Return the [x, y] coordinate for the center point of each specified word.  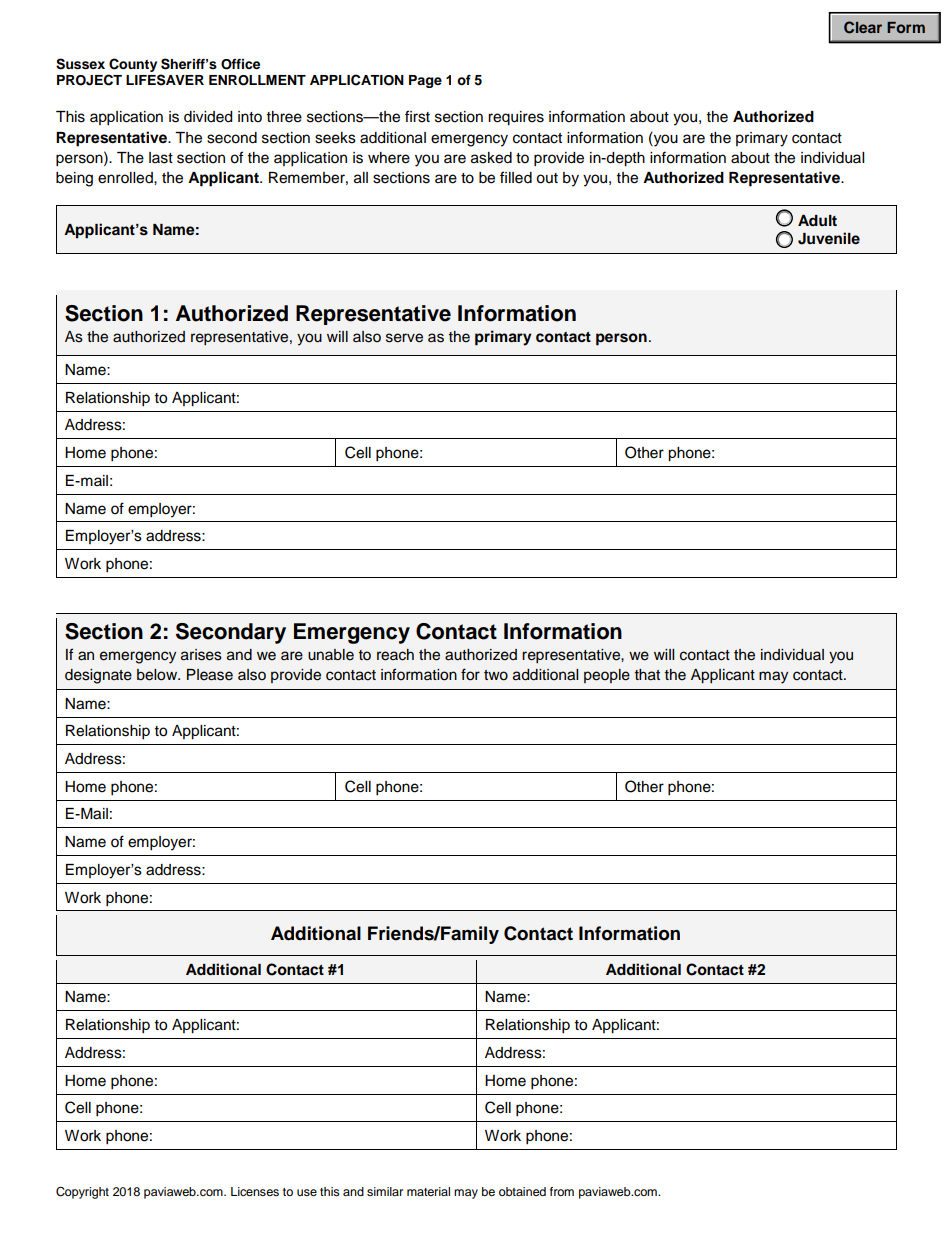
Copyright [82, 1193]
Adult [817, 220]
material [428, 1191]
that [647, 675]
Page [425, 81]
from [562, 1191]
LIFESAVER [165, 80]
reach [395, 655]
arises [201, 655]
